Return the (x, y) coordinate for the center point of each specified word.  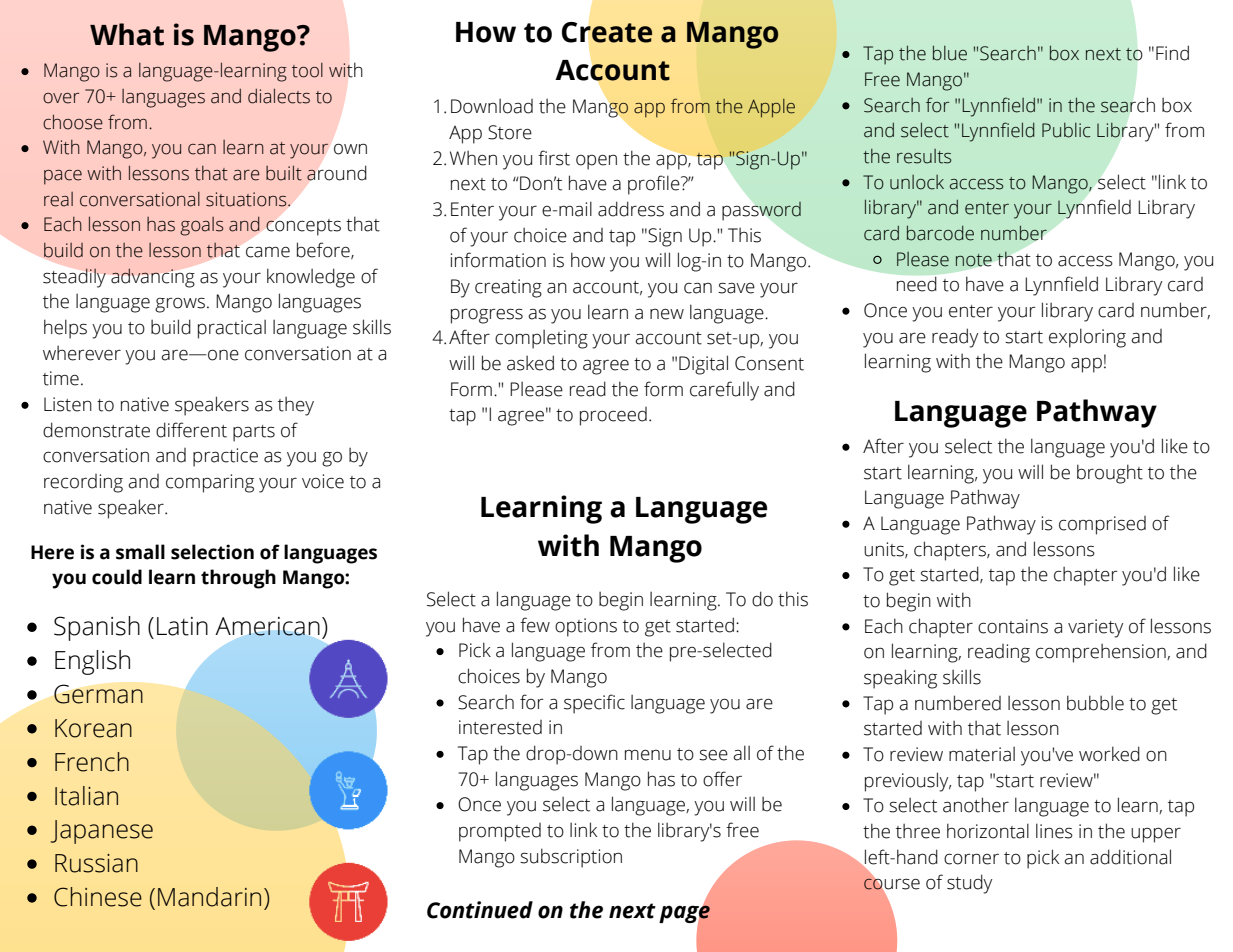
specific (594, 704)
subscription (571, 858)
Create (607, 32)
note (974, 260)
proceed (613, 416)
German (98, 694)
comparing (210, 483)
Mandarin (209, 897)
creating (508, 288)
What (127, 34)
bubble (1095, 703)
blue (950, 53)
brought (1110, 474)
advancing (153, 278)
